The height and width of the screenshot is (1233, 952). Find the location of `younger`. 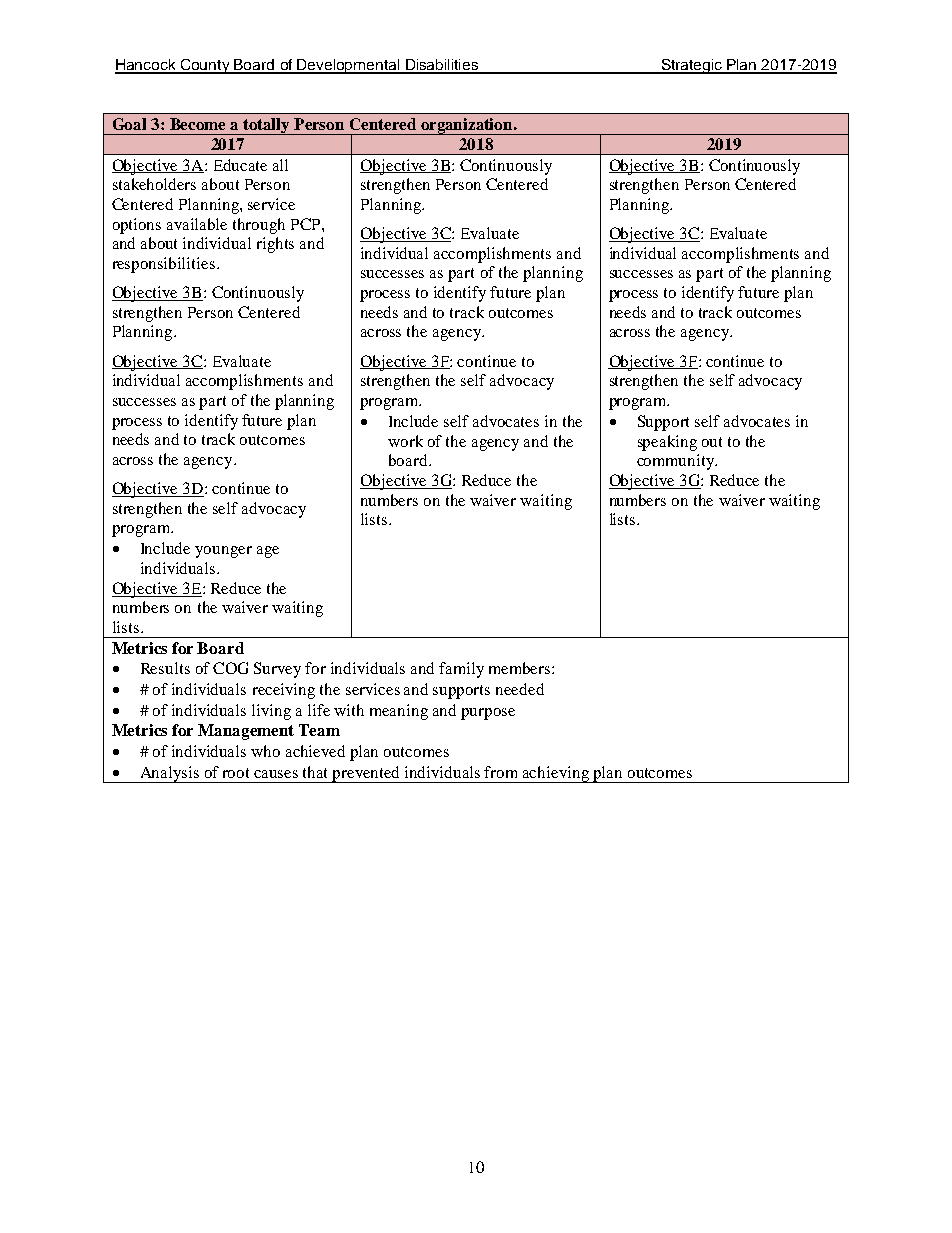

younger is located at coordinates (223, 552).
